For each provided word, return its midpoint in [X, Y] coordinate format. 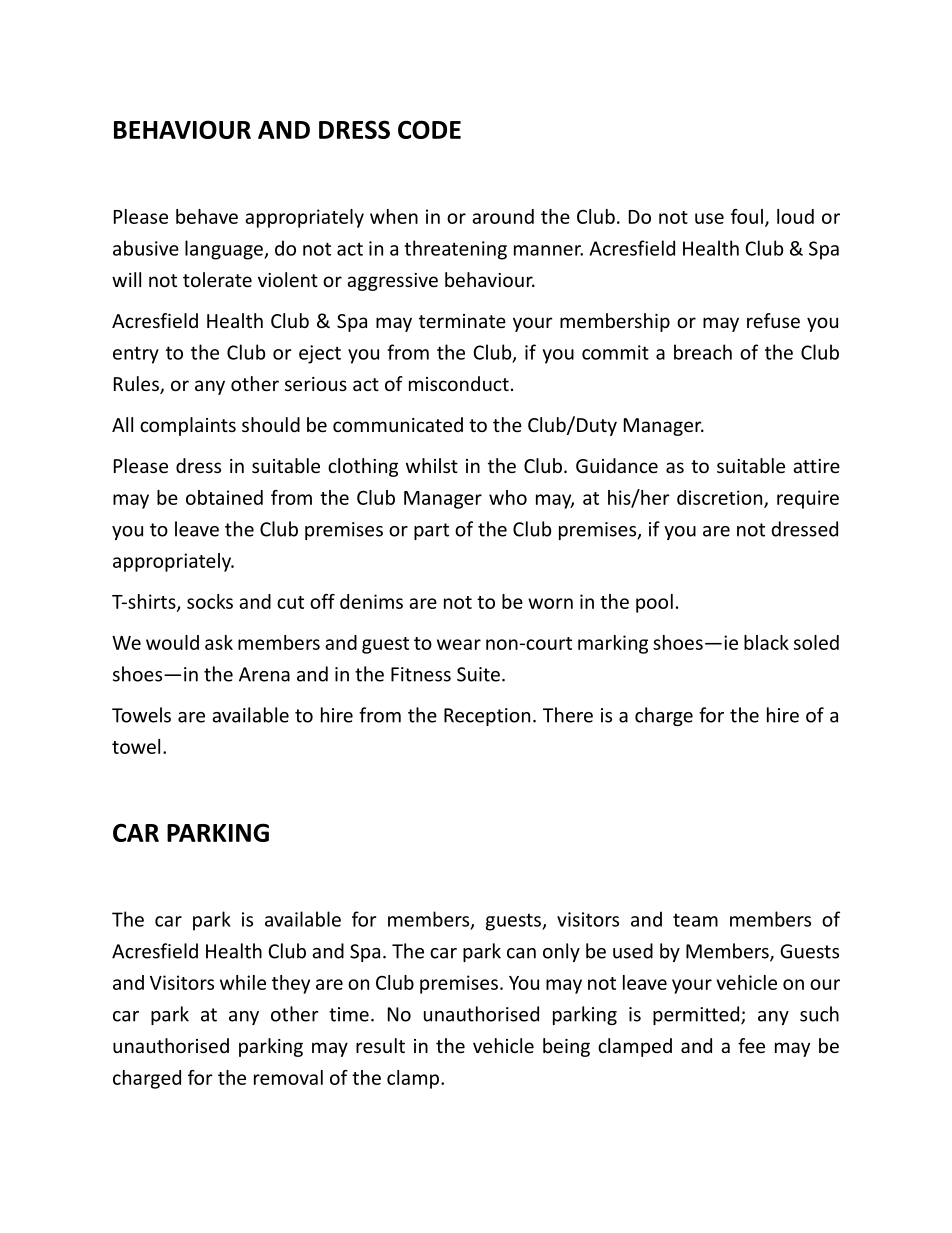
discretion [721, 498]
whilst [432, 465]
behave [207, 216]
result [380, 1045]
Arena [264, 674]
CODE [429, 129]
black [766, 642]
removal [288, 1077]
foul [747, 216]
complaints [188, 426]
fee [751, 1045]
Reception [487, 717]
